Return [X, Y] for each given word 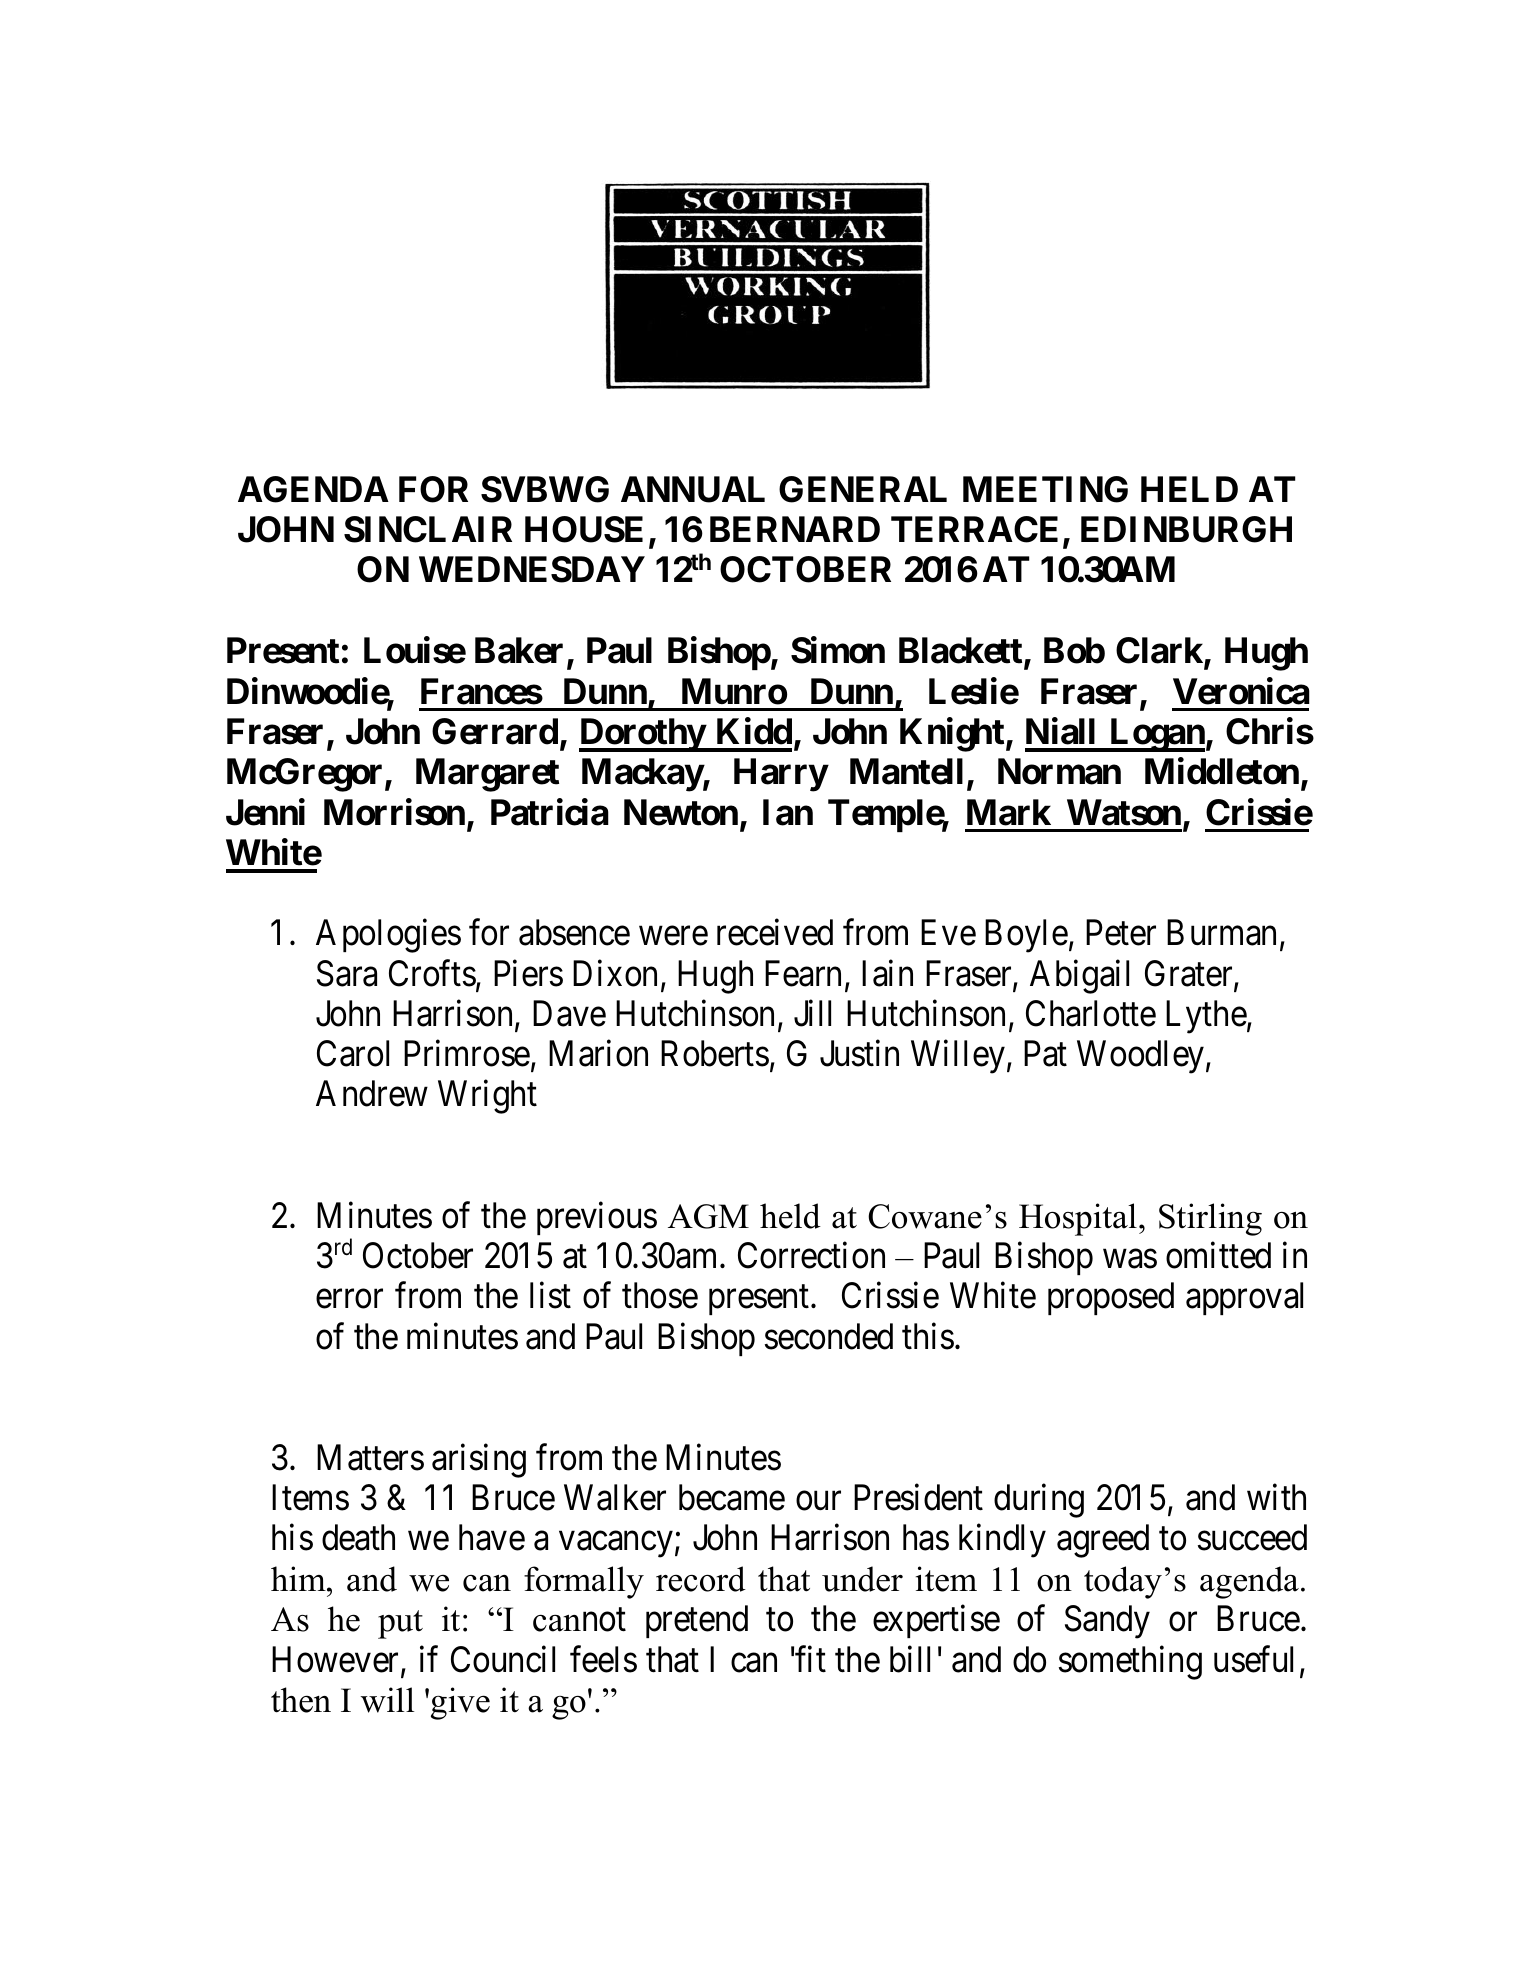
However [337, 1660]
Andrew [372, 1093]
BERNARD [795, 529]
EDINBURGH [1186, 529]
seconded [829, 1336]
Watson [1124, 812]
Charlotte [1091, 1013]
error [349, 1299]
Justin [859, 1053]
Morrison [394, 812]
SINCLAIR [428, 529]
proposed [1111, 1298]
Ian [788, 812]
